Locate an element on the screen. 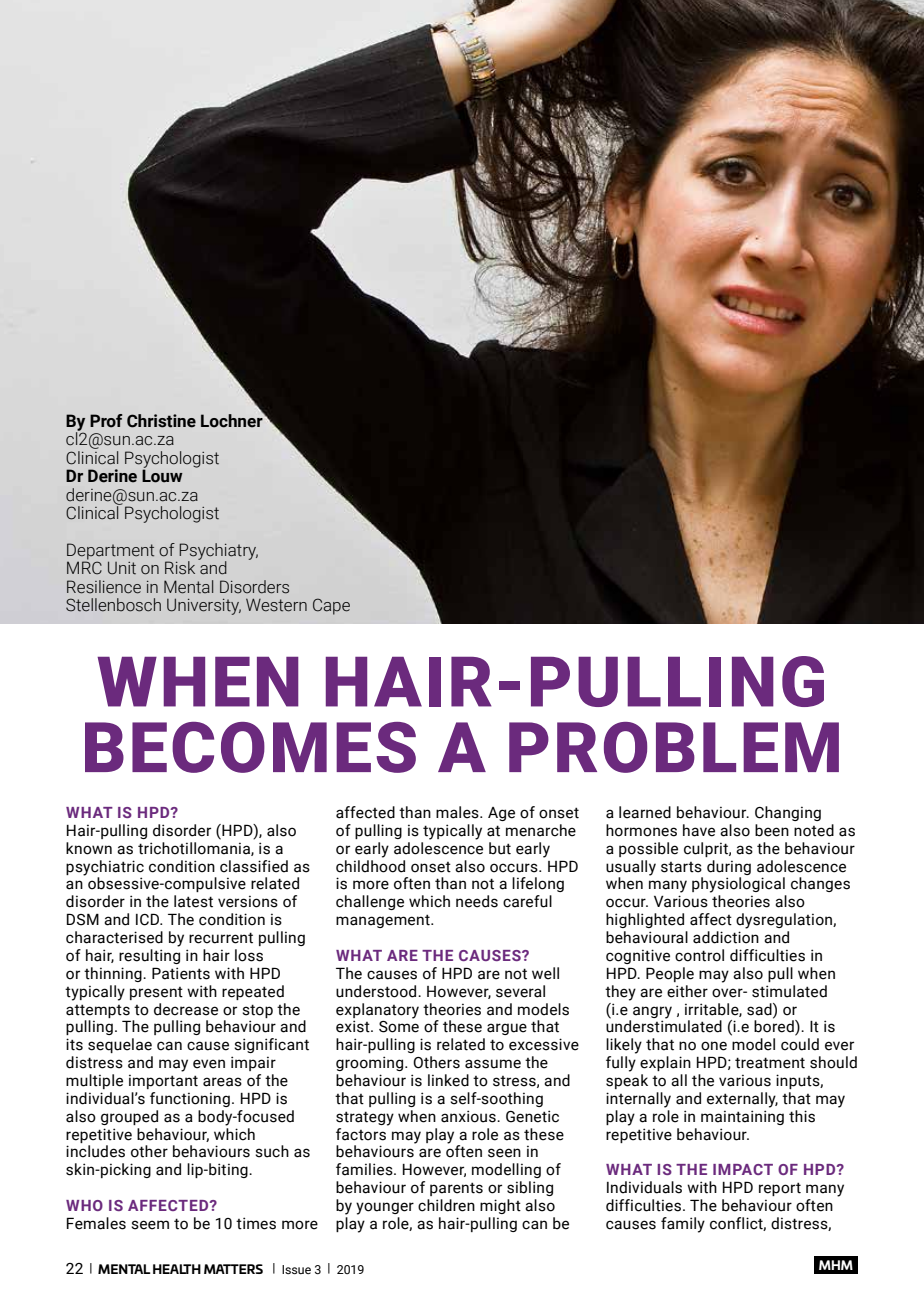 Image resolution: width=924 pixels, height=1308 pixels. been is located at coordinates (772, 830).
